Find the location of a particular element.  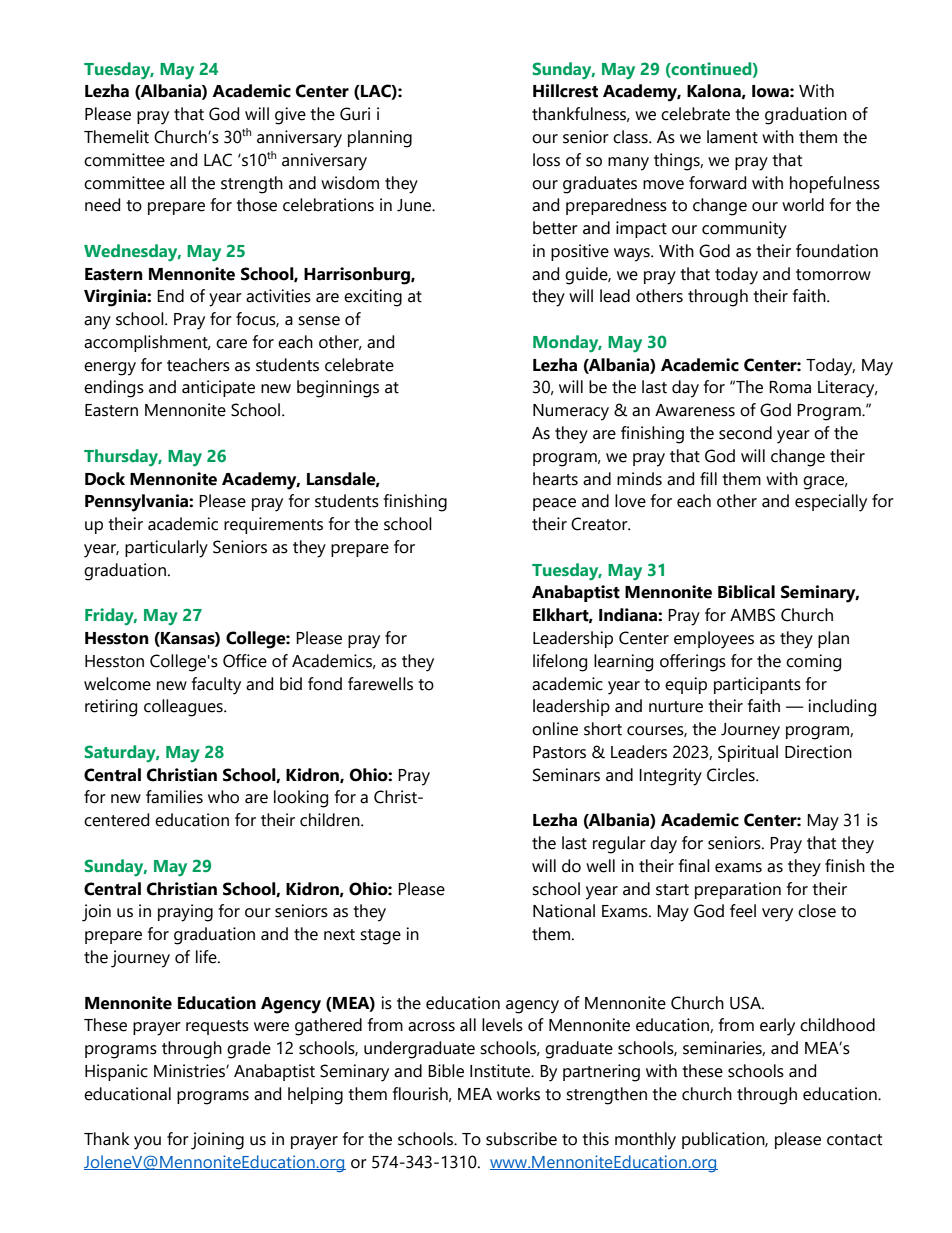

especially is located at coordinates (831, 503).
